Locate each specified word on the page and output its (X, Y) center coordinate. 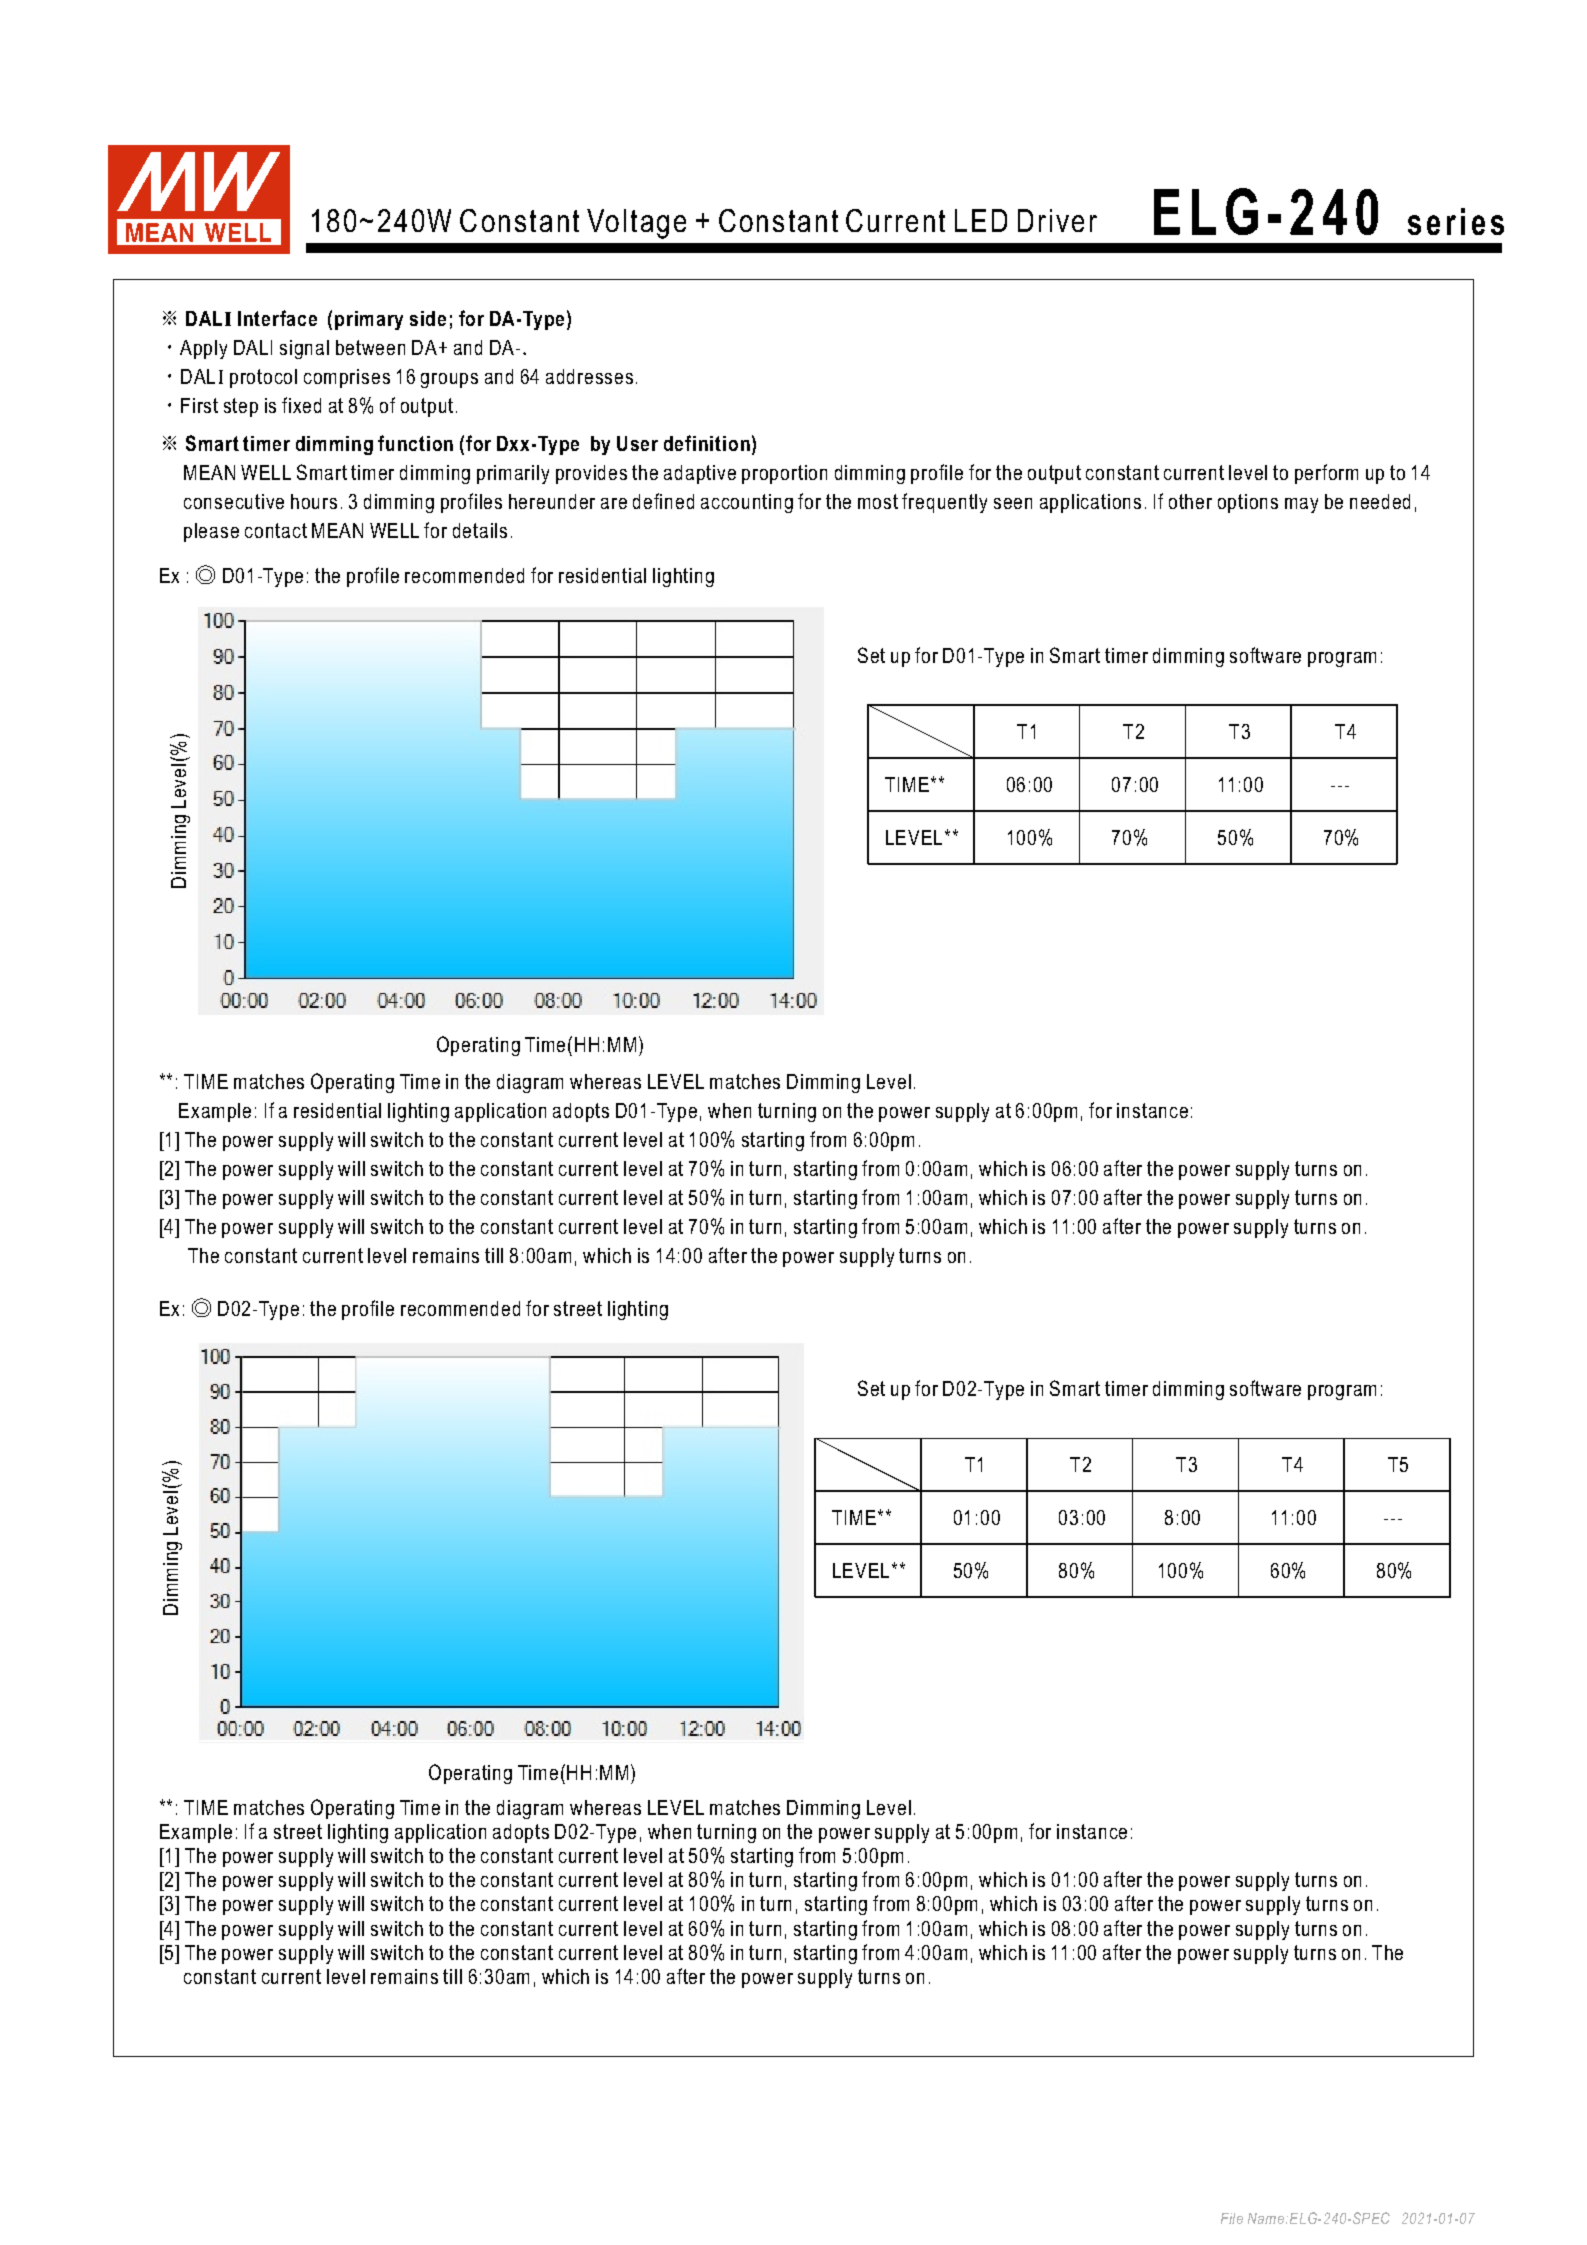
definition (707, 443)
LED (981, 220)
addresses (589, 376)
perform (1326, 474)
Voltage (636, 224)
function (415, 443)
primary (369, 320)
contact (276, 530)
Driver (1057, 220)
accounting (747, 503)
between (370, 347)
